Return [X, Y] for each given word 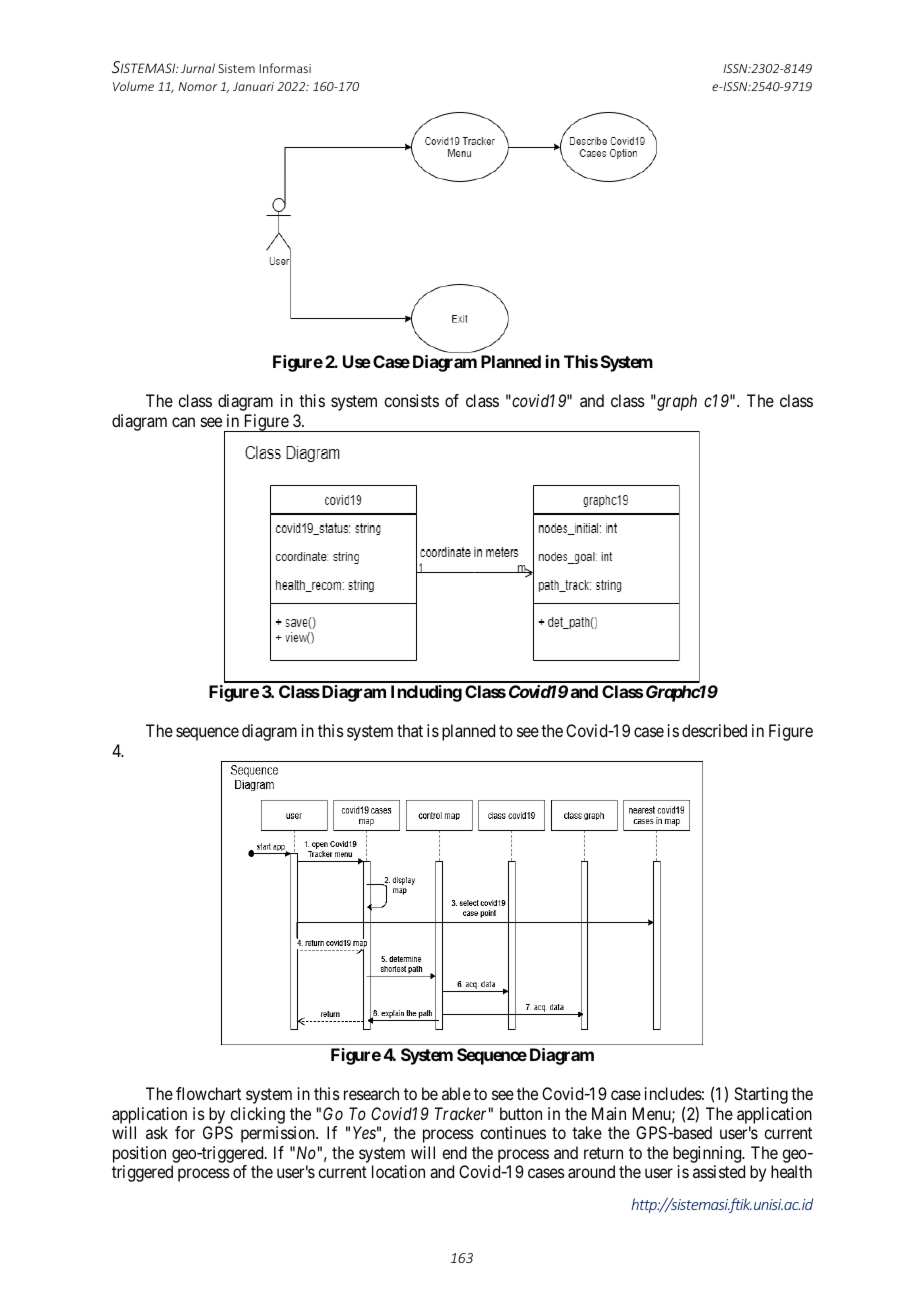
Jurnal [198, 68]
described [714, 730]
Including [426, 693]
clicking [257, 1115]
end [454, 1152]
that [410, 730]
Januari [253, 86]
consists [411, 400]
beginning [708, 1156]
